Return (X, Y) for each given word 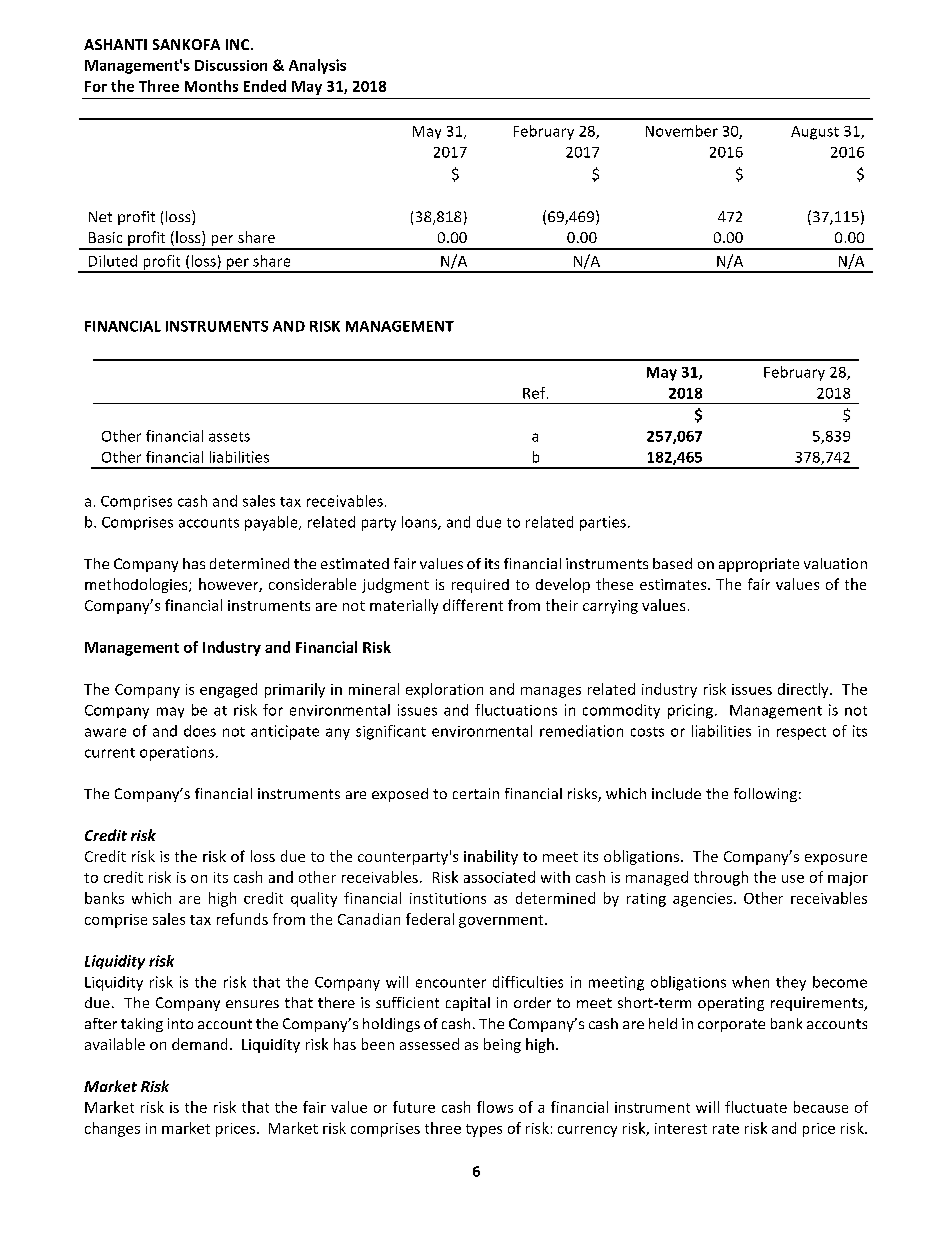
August (815, 133)
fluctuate (756, 1107)
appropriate (759, 565)
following (765, 795)
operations (177, 753)
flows (495, 1107)
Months (211, 86)
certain (476, 793)
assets (229, 437)
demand (199, 1044)
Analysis (317, 66)
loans (420, 523)
